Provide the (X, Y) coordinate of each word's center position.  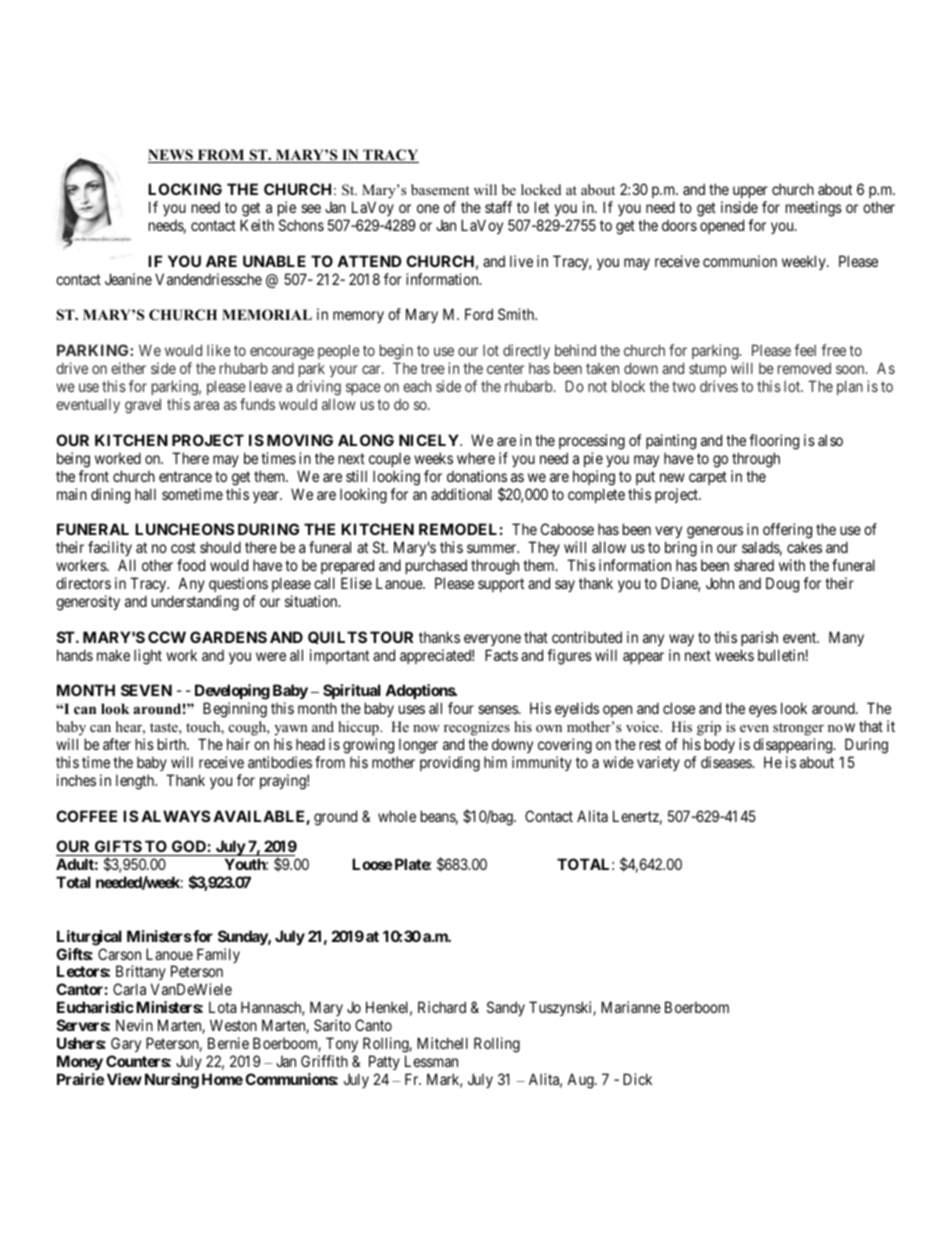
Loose (372, 864)
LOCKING (185, 189)
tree (433, 368)
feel (805, 350)
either (128, 368)
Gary (126, 1044)
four (461, 708)
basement (440, 189)
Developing (232, 693)
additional (461, 494)
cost (183, 547)
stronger (798, 729)
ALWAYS (175, 816)
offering (787, 532)
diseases (727, 762)
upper (750, 192)
